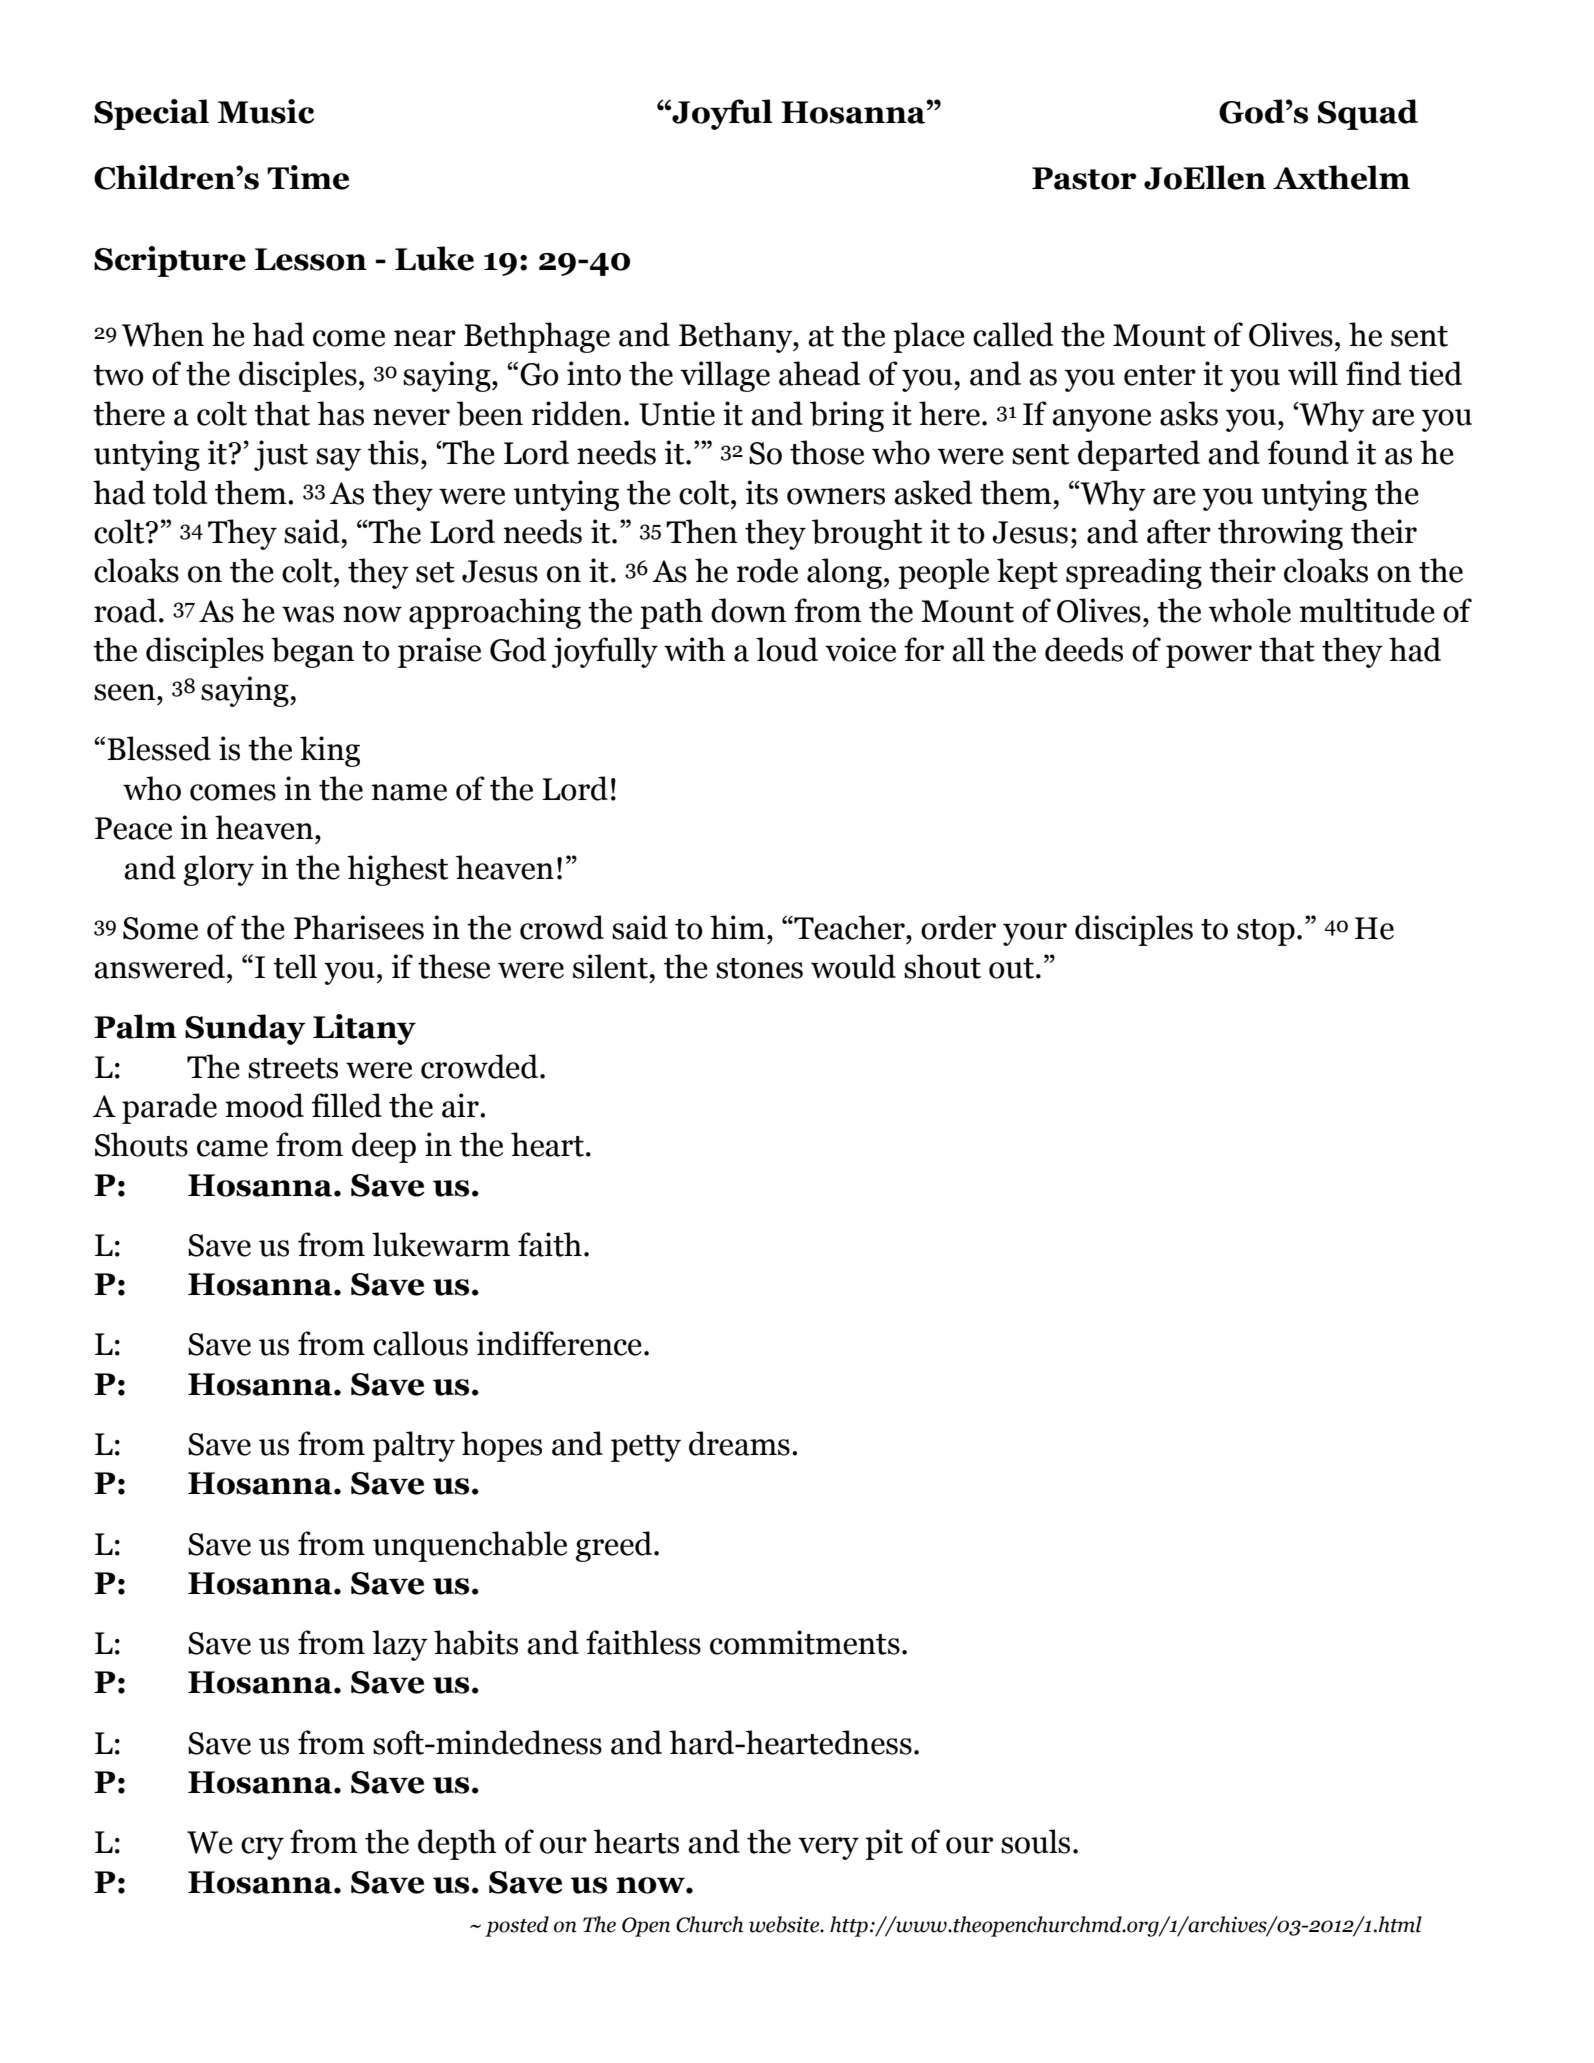  What do you see at coordinates (1368, 114) in the image?
I see `Squad` at bounding box center [1368, 114].
